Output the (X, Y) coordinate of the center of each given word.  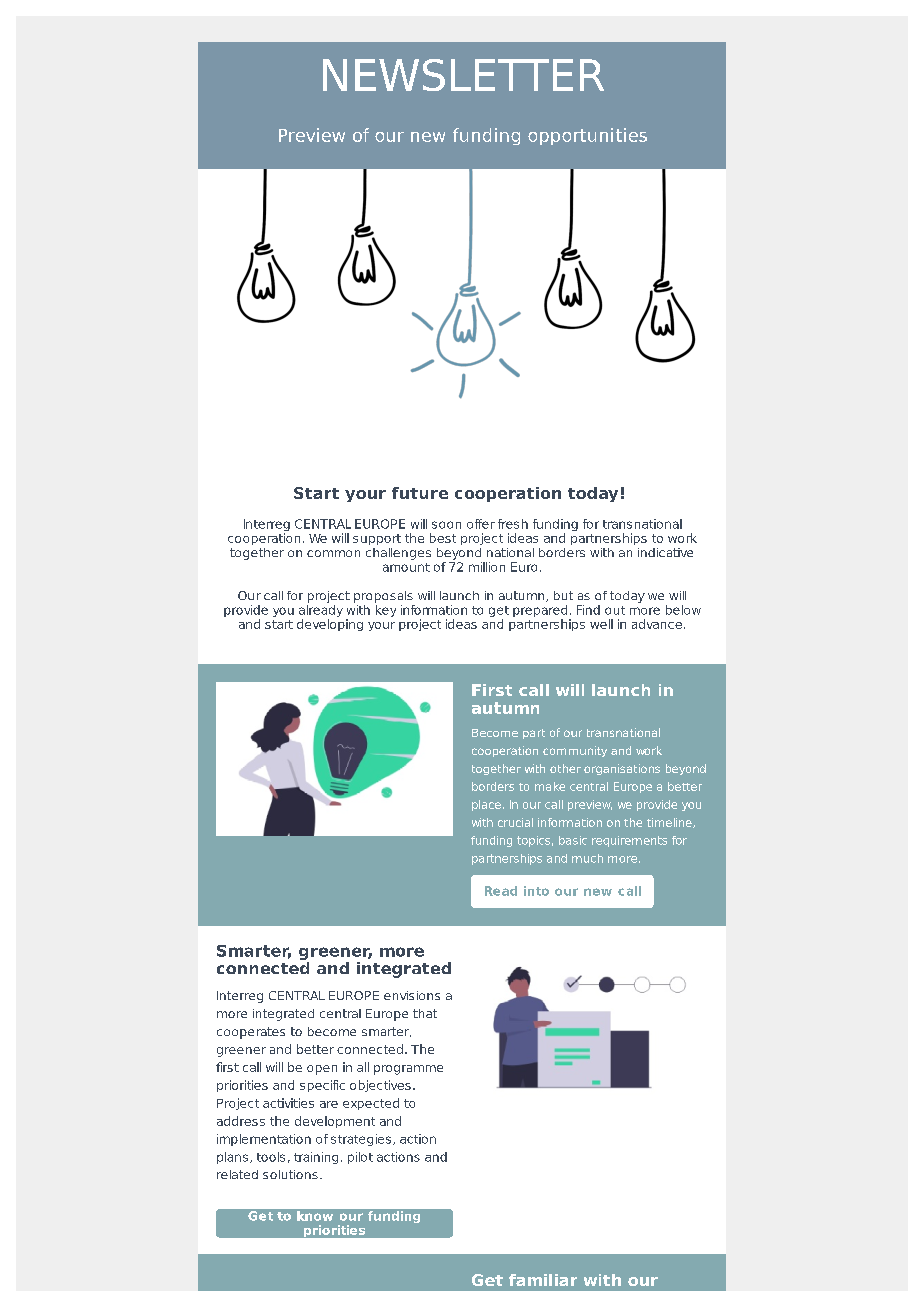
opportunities (587, 136)
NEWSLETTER (463, 75)
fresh (513, 524)
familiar (543, 1280)
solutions (290, 1174)
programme (408, 1070)
